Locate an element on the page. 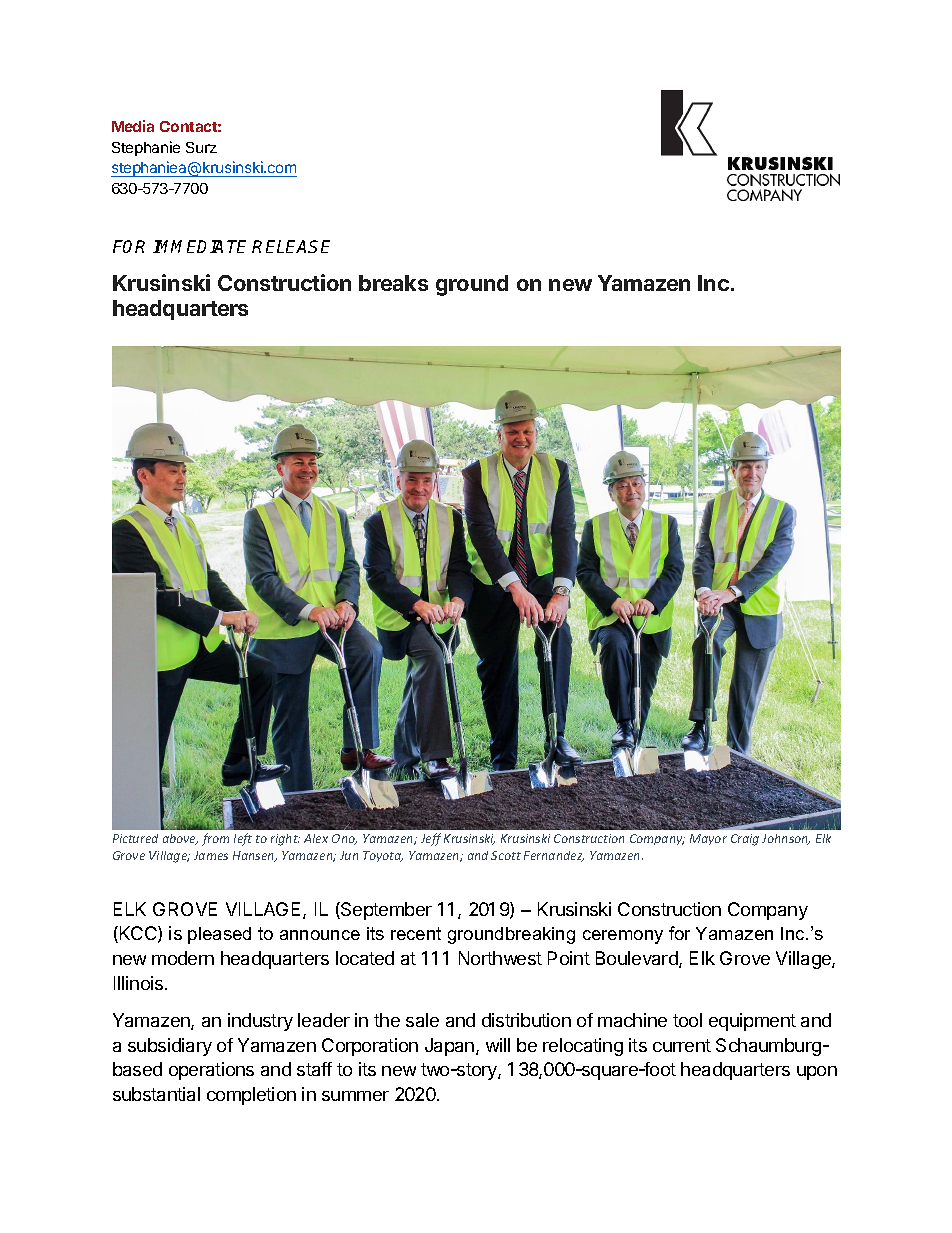 The height and width of the document is (1233, 952). from is located at coordinates (215, 839).
